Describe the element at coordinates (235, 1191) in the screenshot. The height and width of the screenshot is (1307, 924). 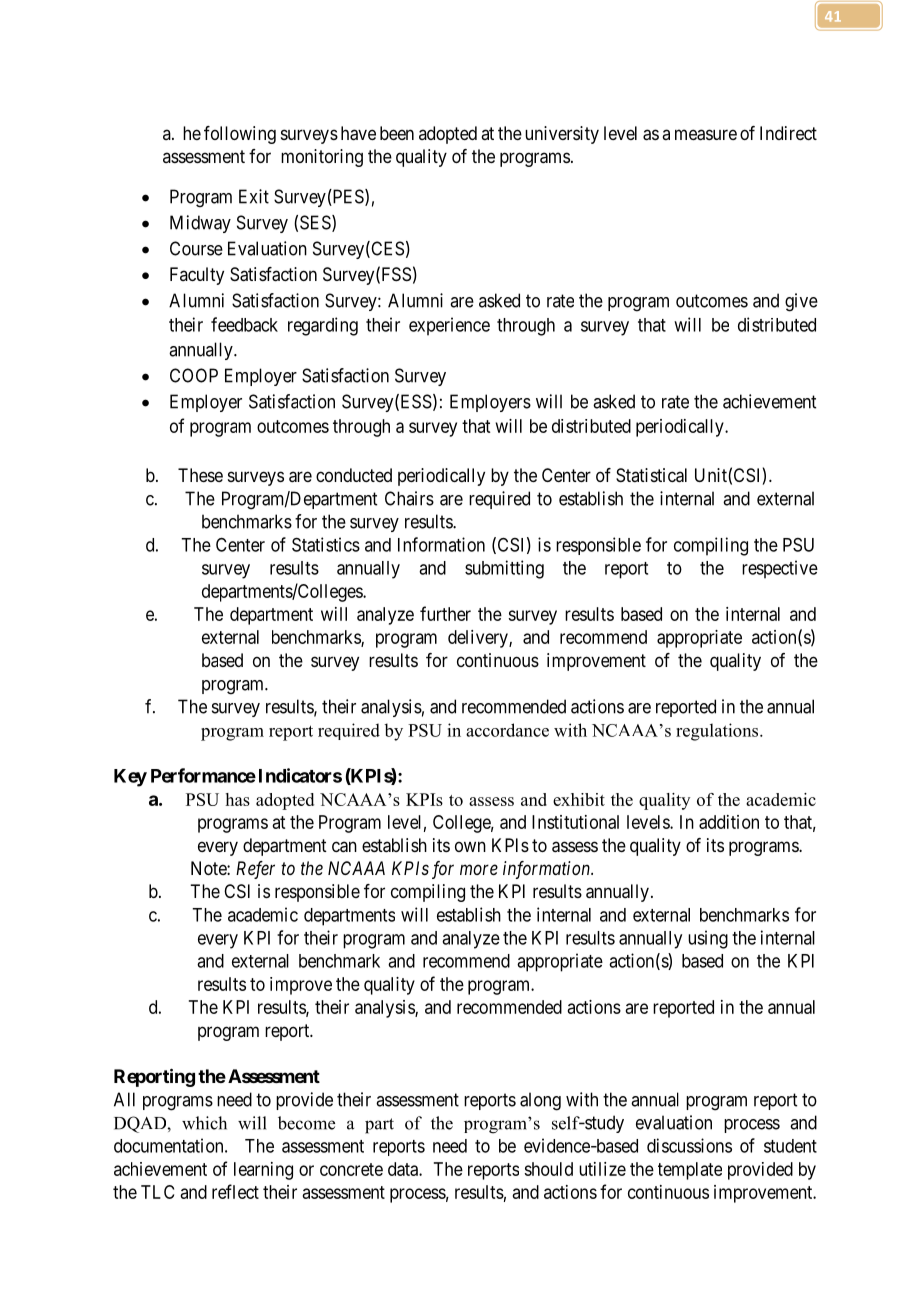
I see `reflect` at that location.
